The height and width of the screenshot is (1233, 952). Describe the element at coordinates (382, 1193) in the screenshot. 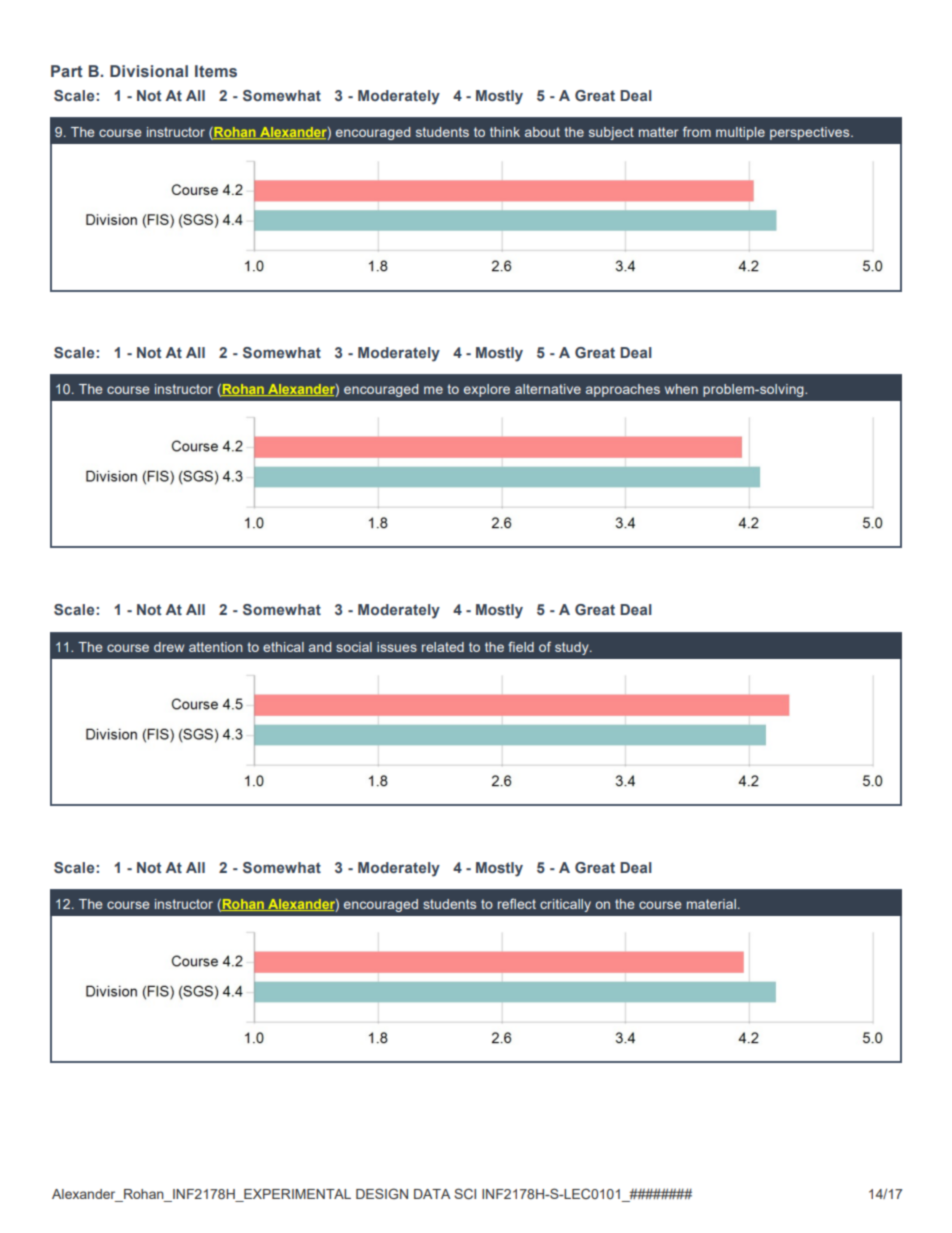

I see `DESIGN` at that location.
